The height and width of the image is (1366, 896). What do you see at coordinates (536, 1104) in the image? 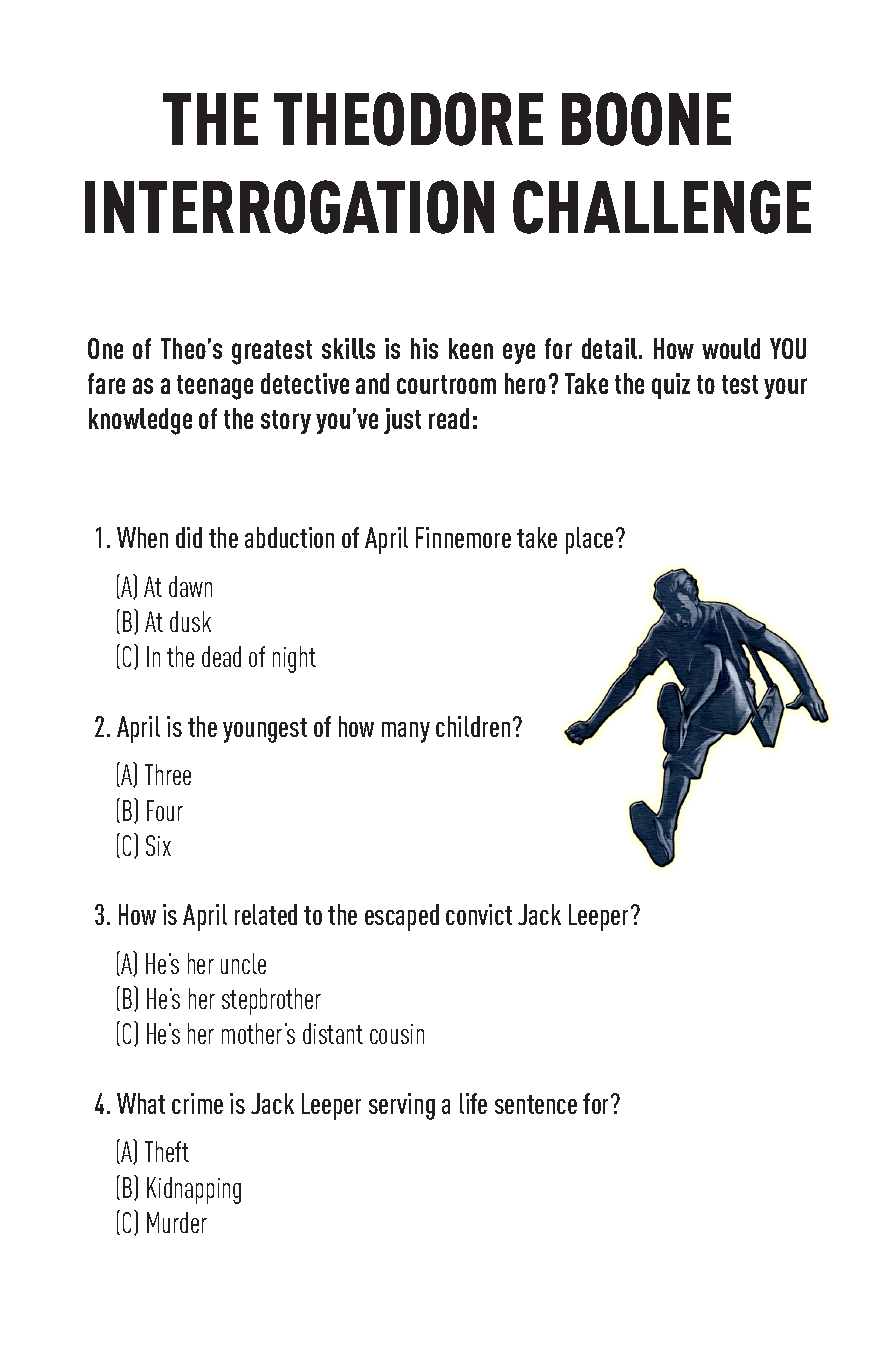
I see `sentence` at bounding box center [536, 1104].
